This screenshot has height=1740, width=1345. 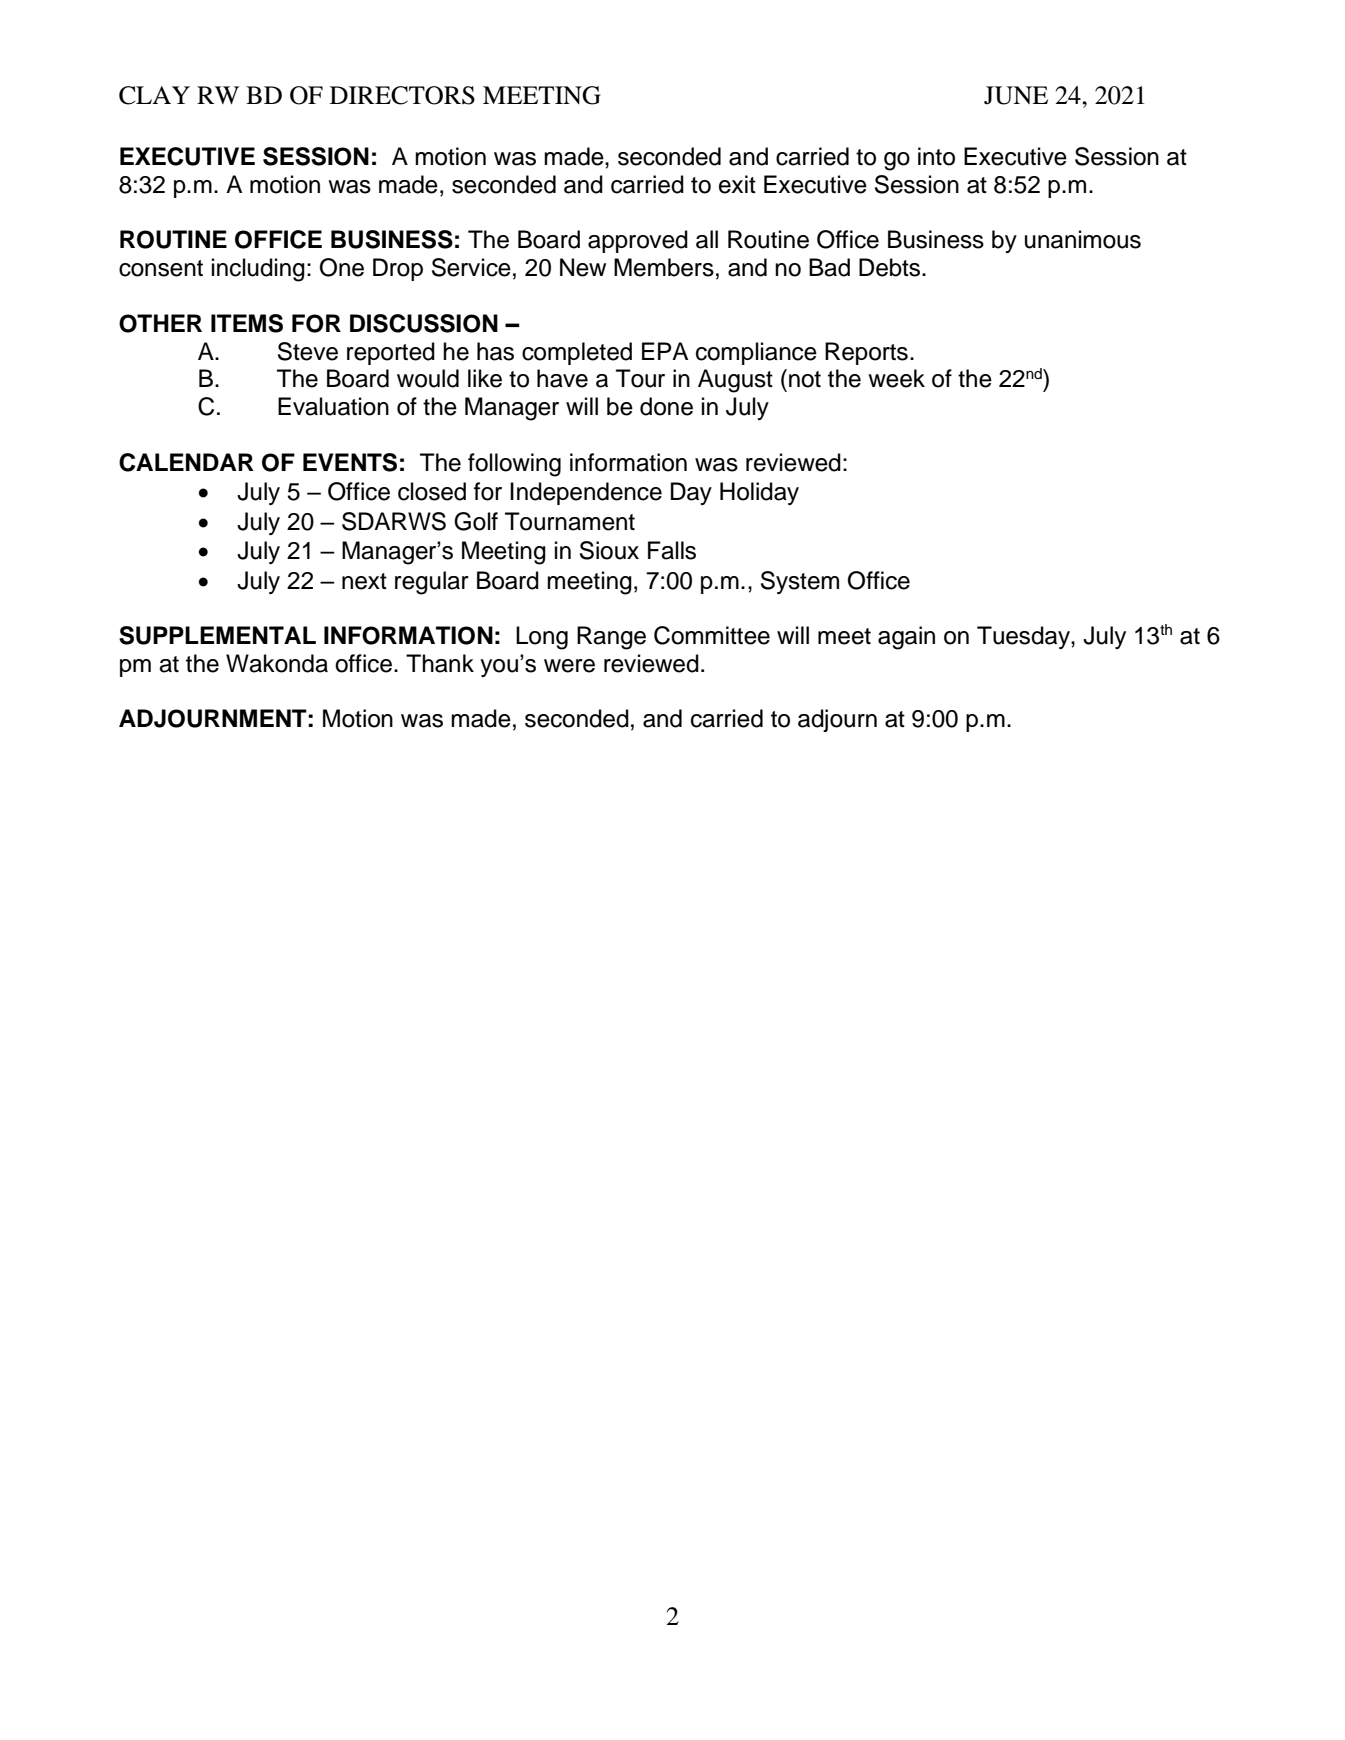 What do you see at coordinates (1016, 95) in the screenshot?
I see `JUNE` at bounding box center [1016, 95].
